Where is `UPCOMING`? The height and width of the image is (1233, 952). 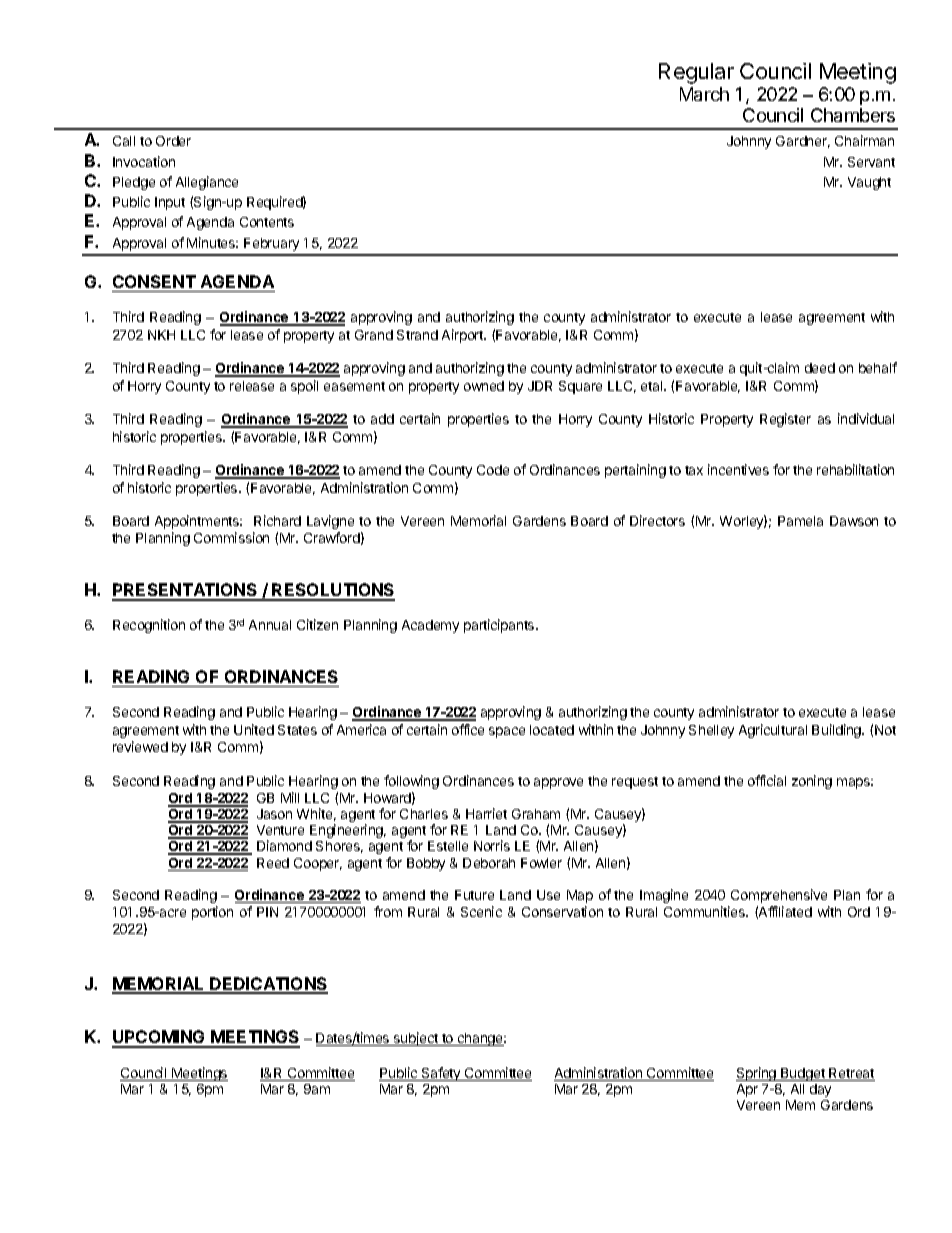 UPCOMING is located at coordinates (160, 1038).
